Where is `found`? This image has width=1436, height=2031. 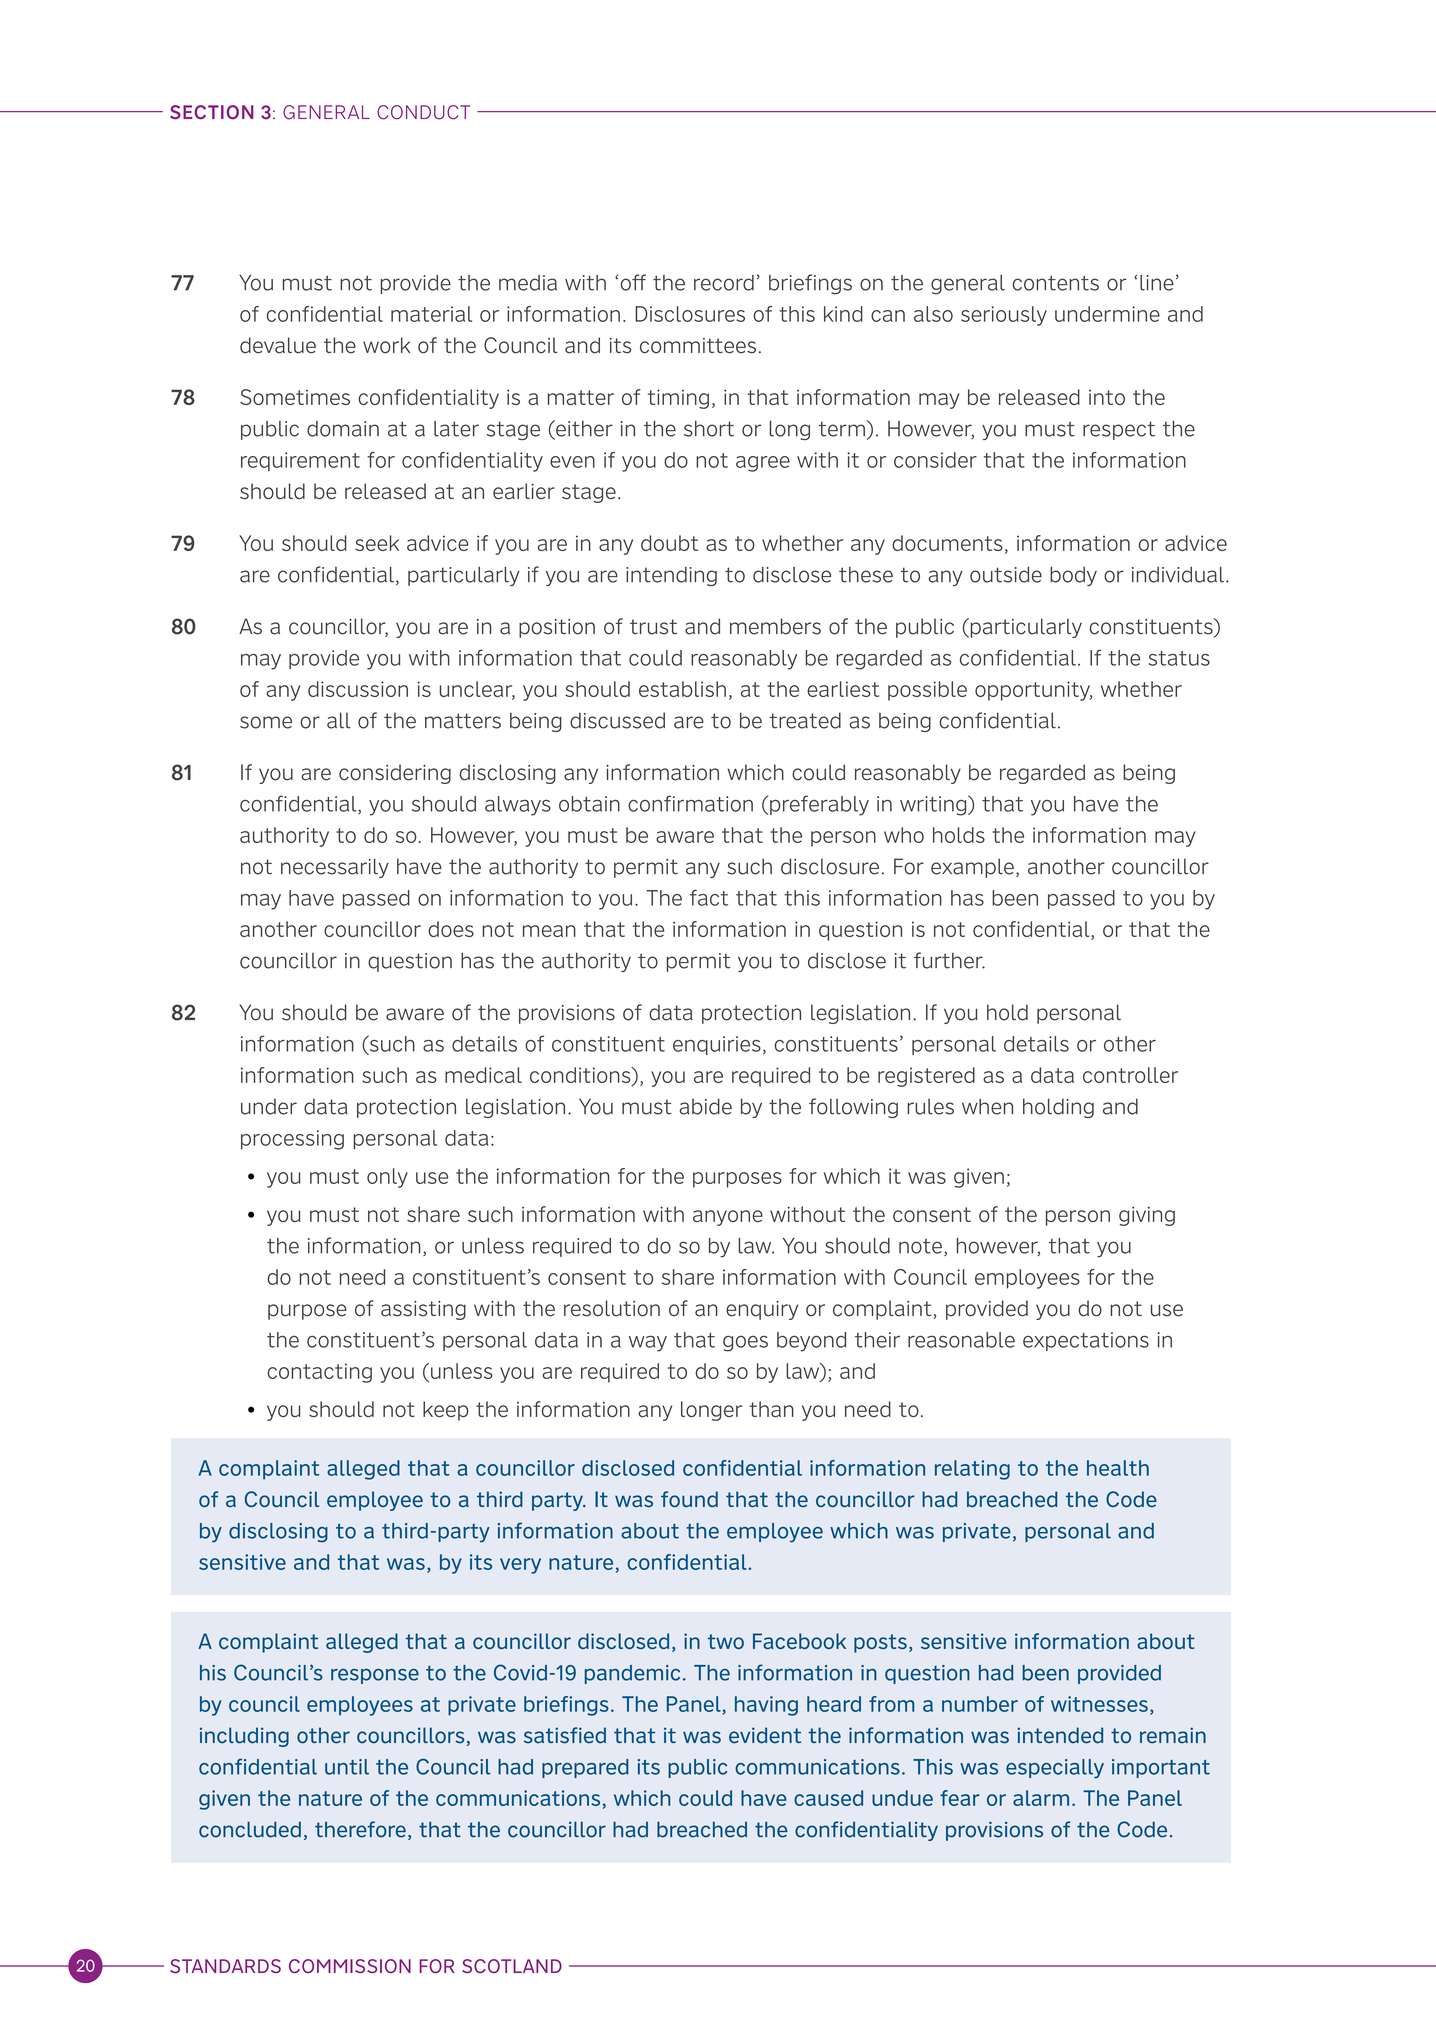
found is located at coordinates (689, 1499).
